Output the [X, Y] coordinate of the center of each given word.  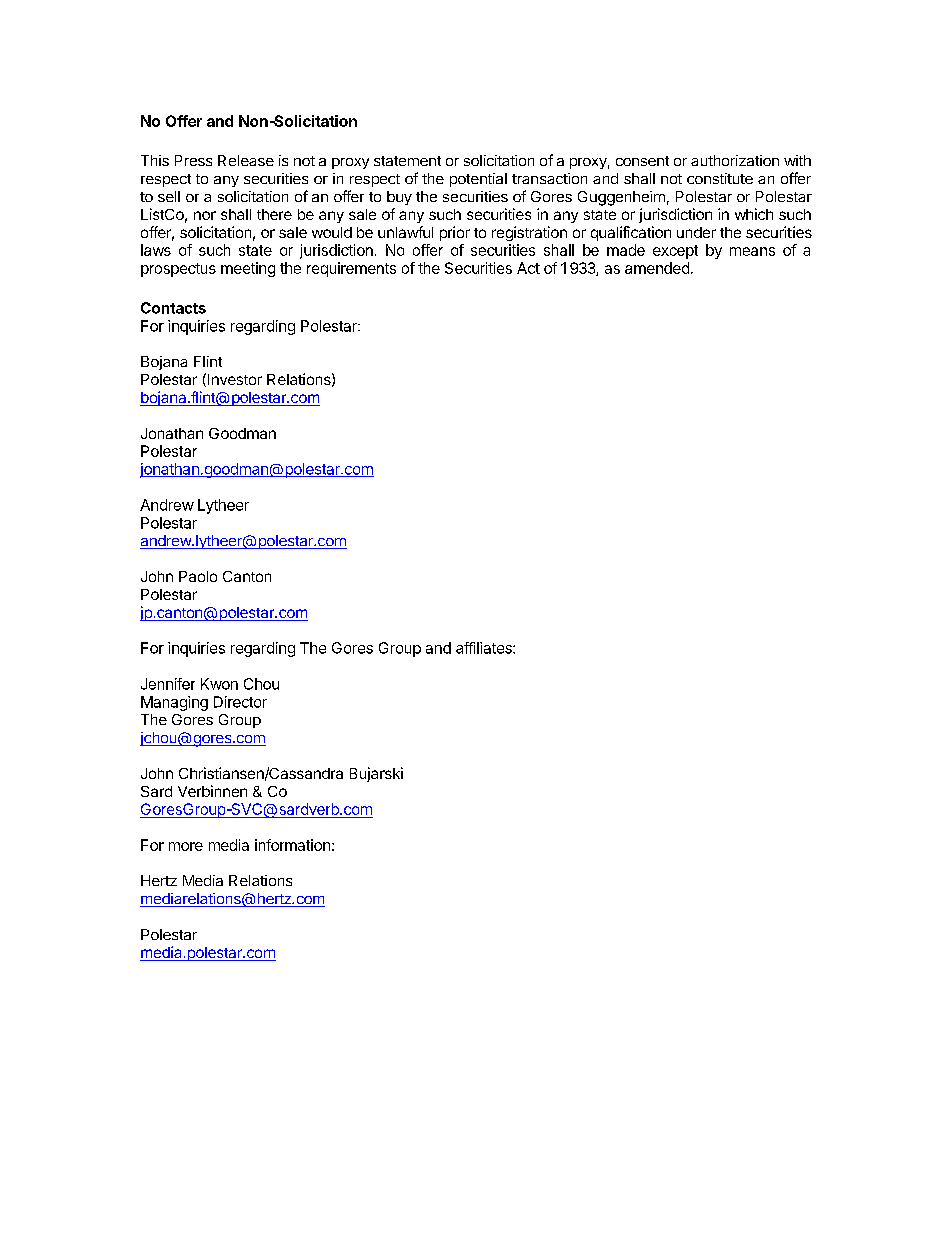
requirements [351, 269]
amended [657, 268]
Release [246, 160]
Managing [174, 703]
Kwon [219, 684]
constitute [720, 178]
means [752, 251]
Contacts [173, 308]
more [186, 846]
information [292, 845]
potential [478, 180]
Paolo [198, 576]
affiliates [485, 648]
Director [240, 702]
